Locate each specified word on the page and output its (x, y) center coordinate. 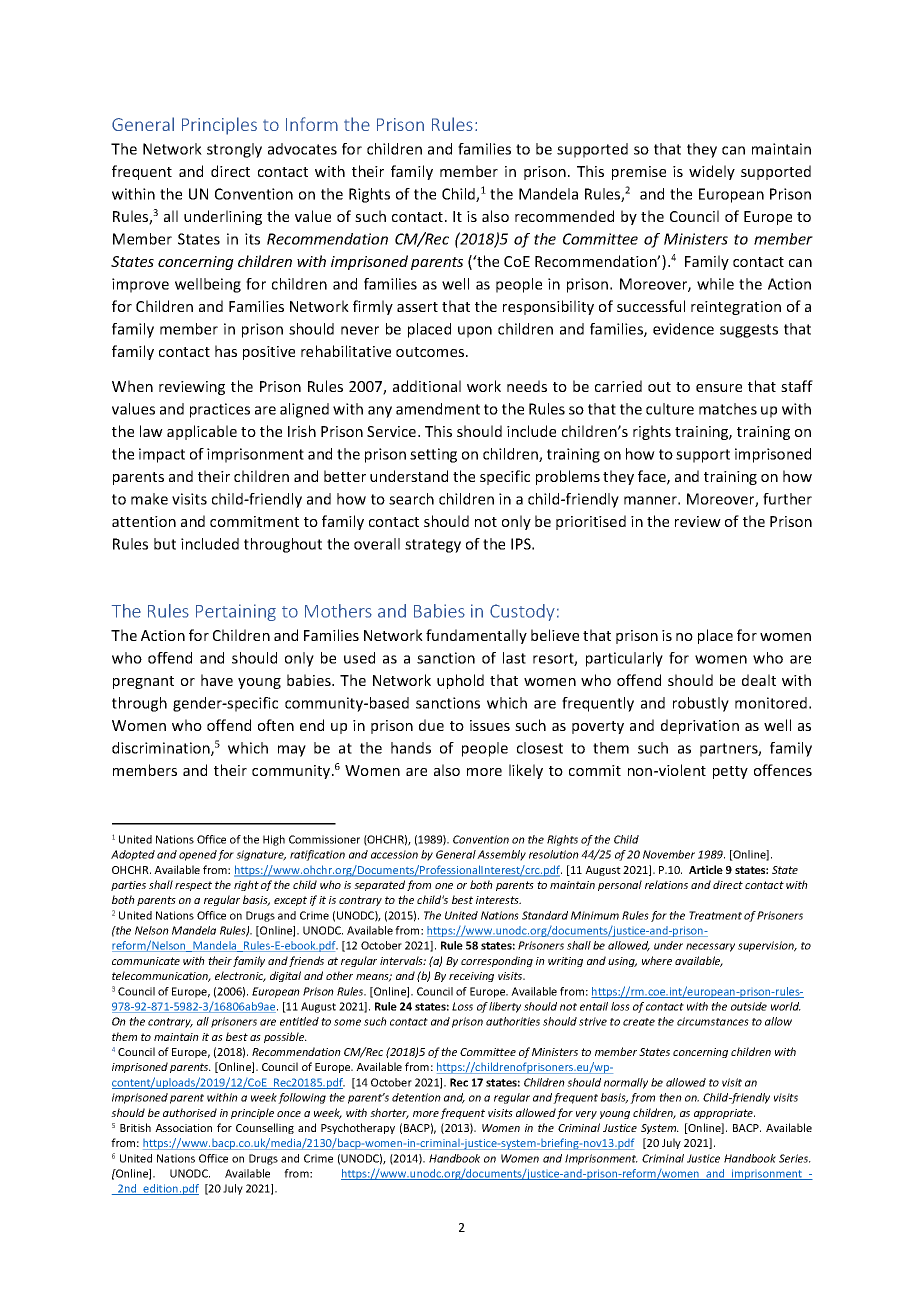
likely (526, 771)
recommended (564, 216)
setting (433, 455)
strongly (234, 150)
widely (712, 172)
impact (162, 455)
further (787, 499)
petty (730, 772)
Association (183, 1128)
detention (416, 1097)
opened (198, 855)
